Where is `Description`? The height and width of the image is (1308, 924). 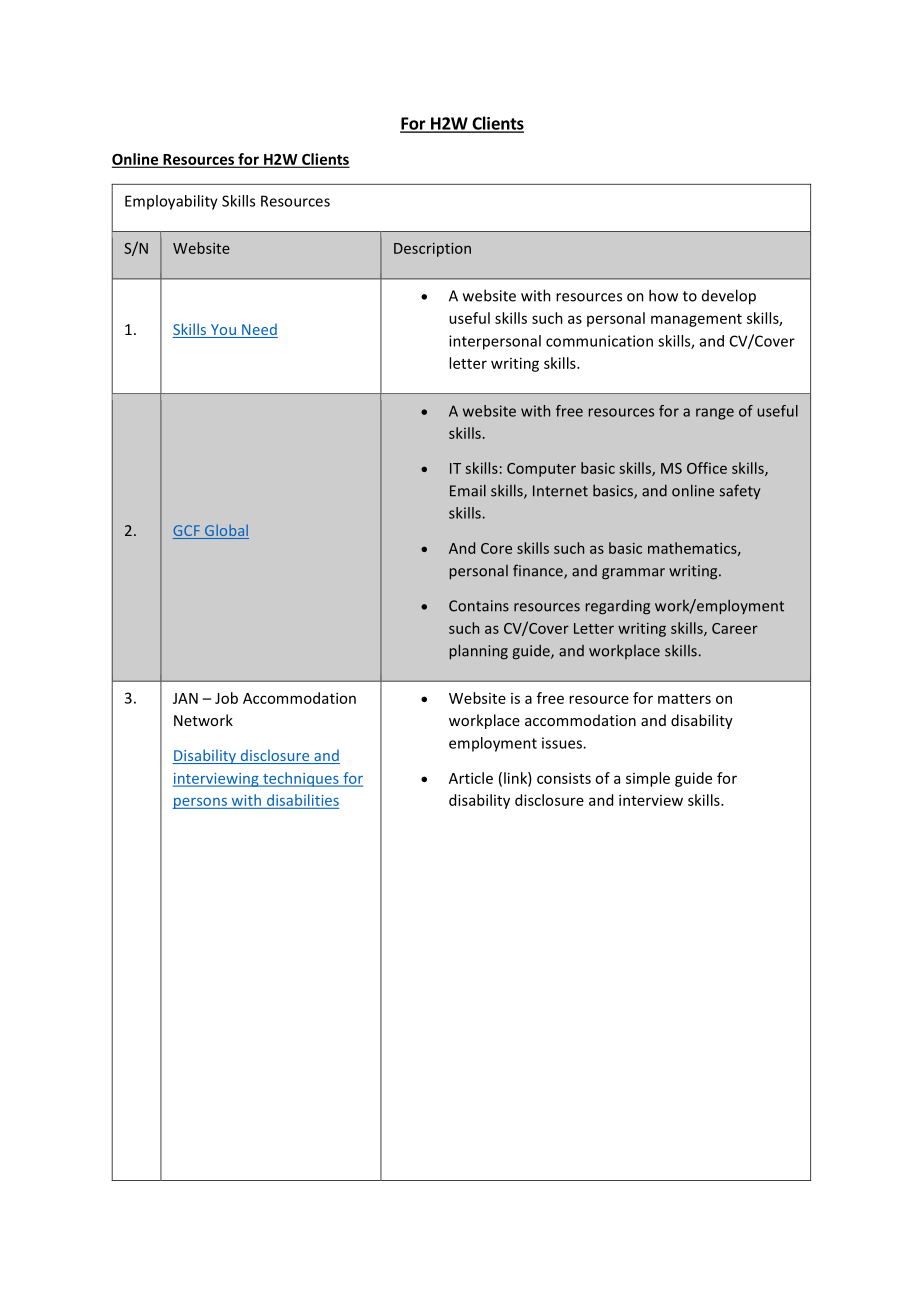
Description is located at coordinates (432, 250).
